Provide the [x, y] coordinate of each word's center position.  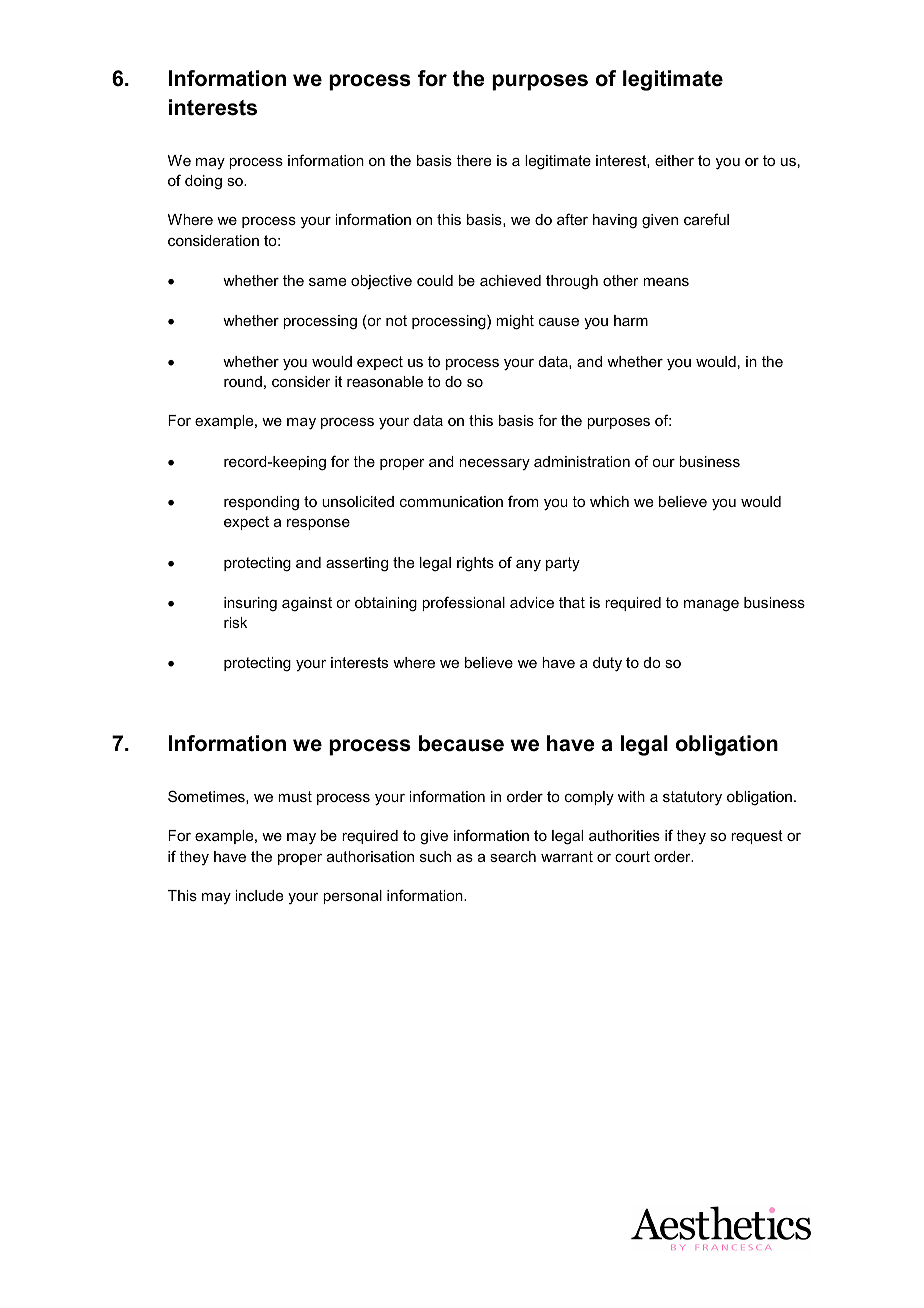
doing [203, 182]
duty [607, 664]
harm [631, 320]
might [515, 322]
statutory [692, 798]
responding [261, 503]
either [674, 160]
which [609, 501]
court [632, 856]
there [473, 160]
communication [451, 501]
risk [235, 622]
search [513, 856]
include [259, 895]
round [243, 381]
